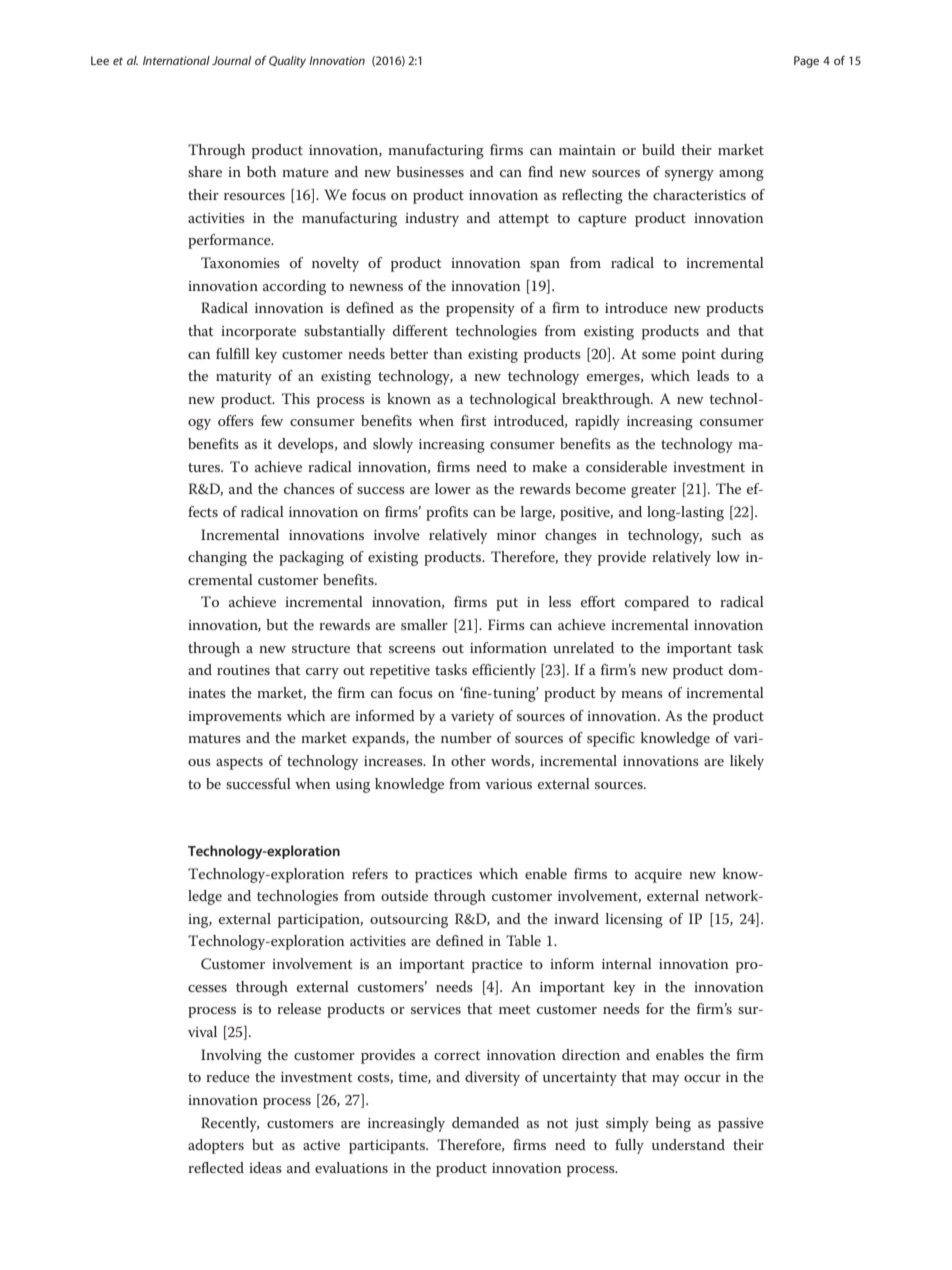 The height and width of the image is (1270, 952). Describe the element at coordinates (806, 62) in the image. I see `Page` at that location.
